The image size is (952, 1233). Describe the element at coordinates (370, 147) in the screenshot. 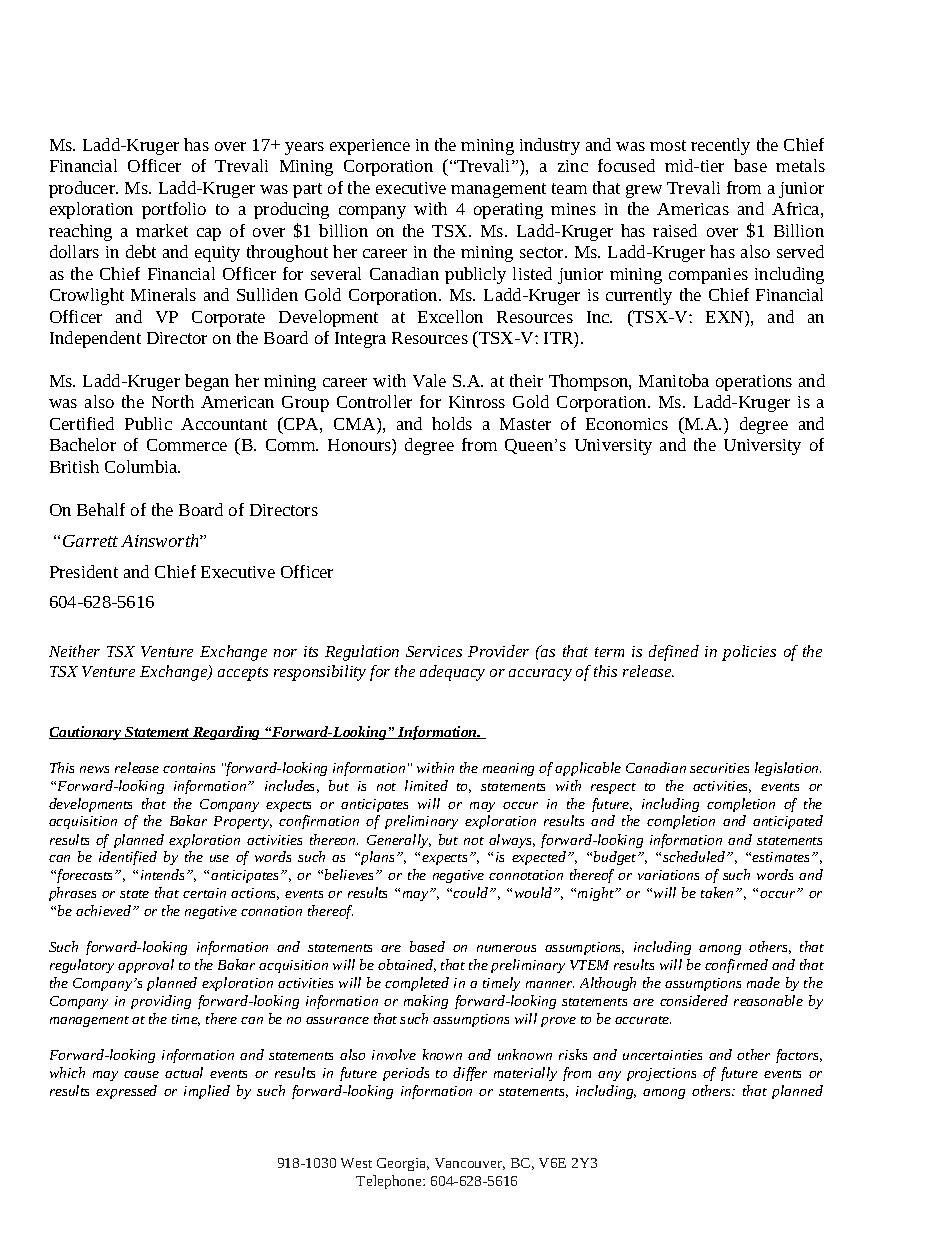

I see `experience` at that location.
